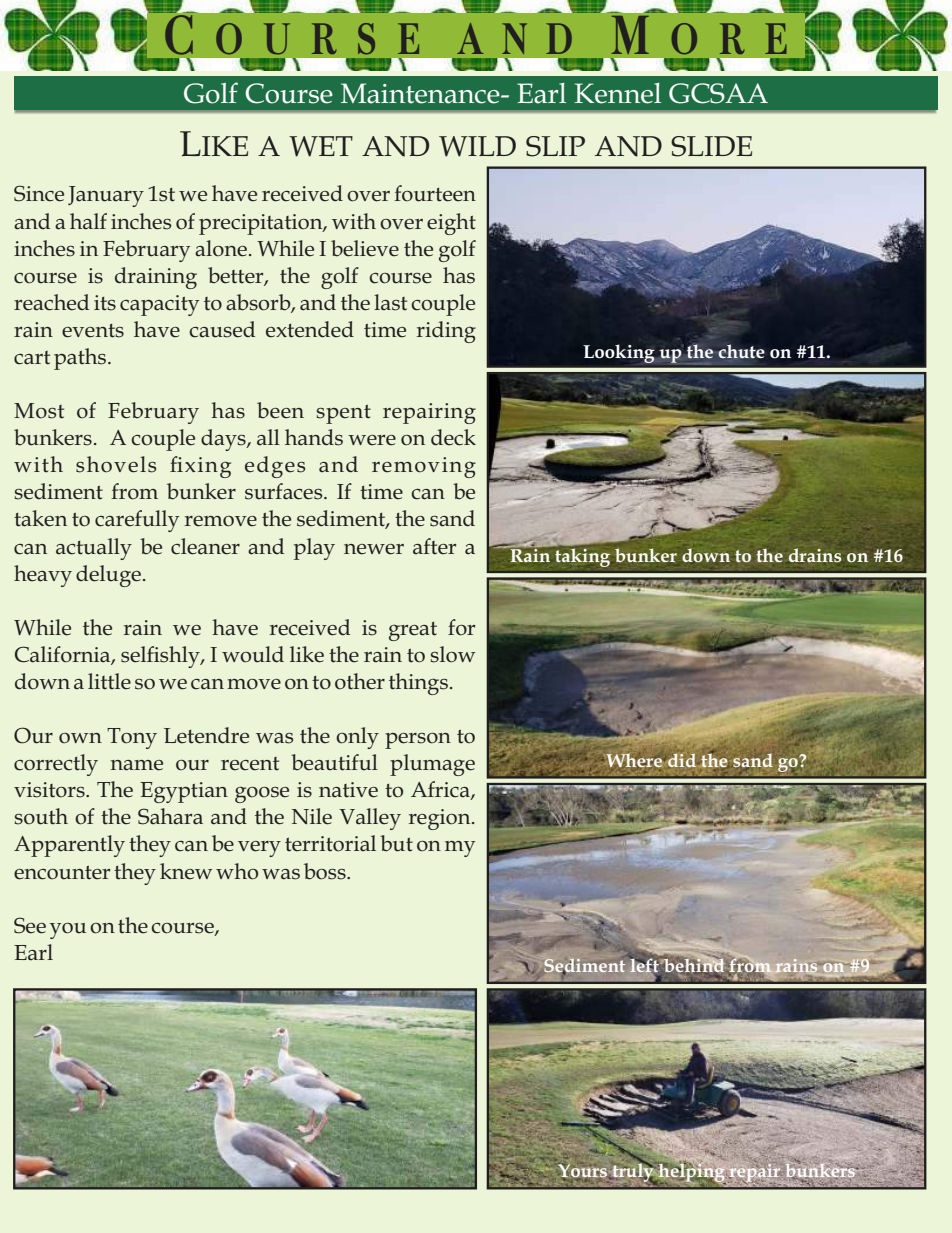 This image has height=1233, width=952. What do you see at coordinates (109, 681) in the image?
I see `little` at bounding box center [109, 681].
